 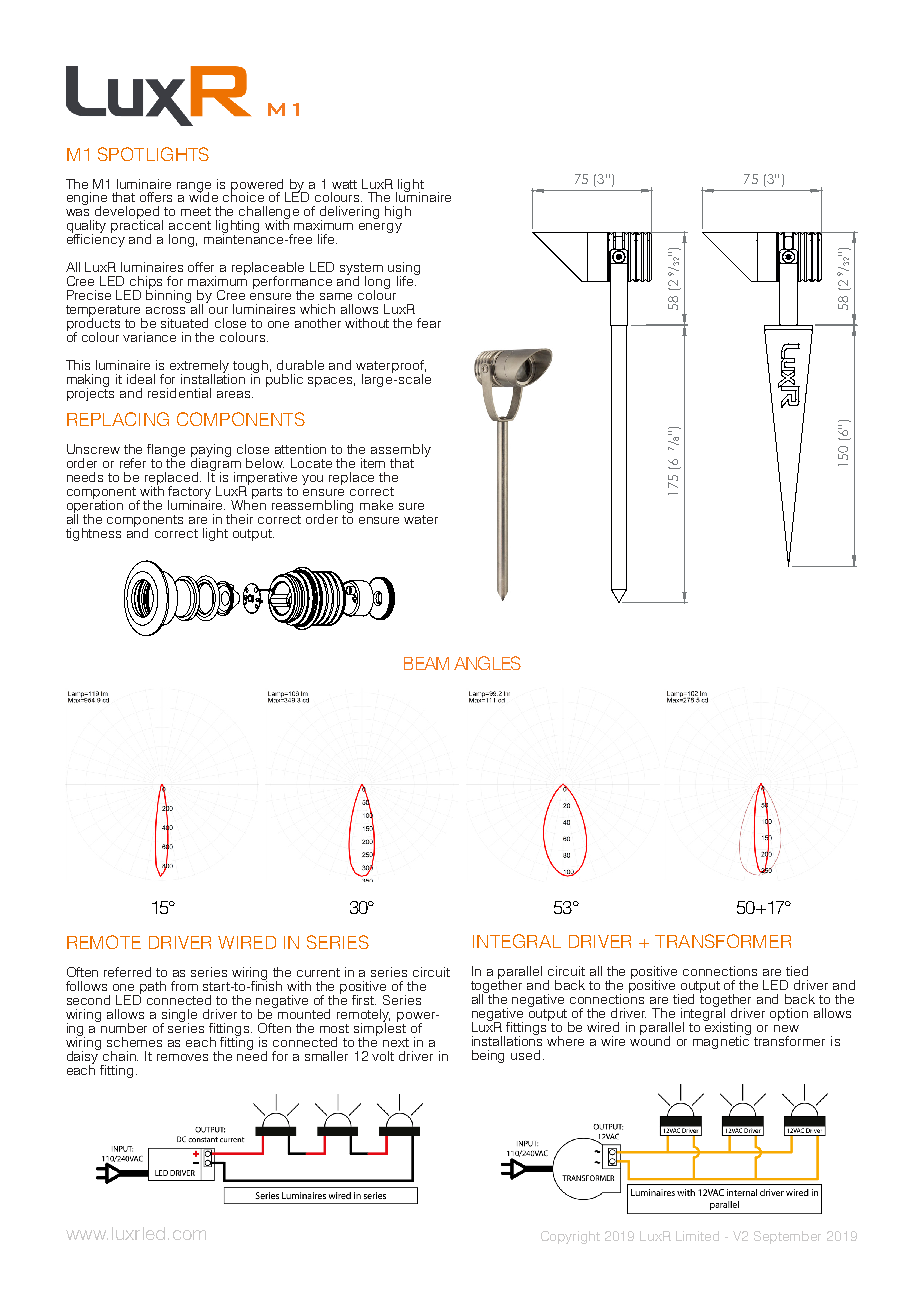 I want to click on high, so click(x=398, y=212).
